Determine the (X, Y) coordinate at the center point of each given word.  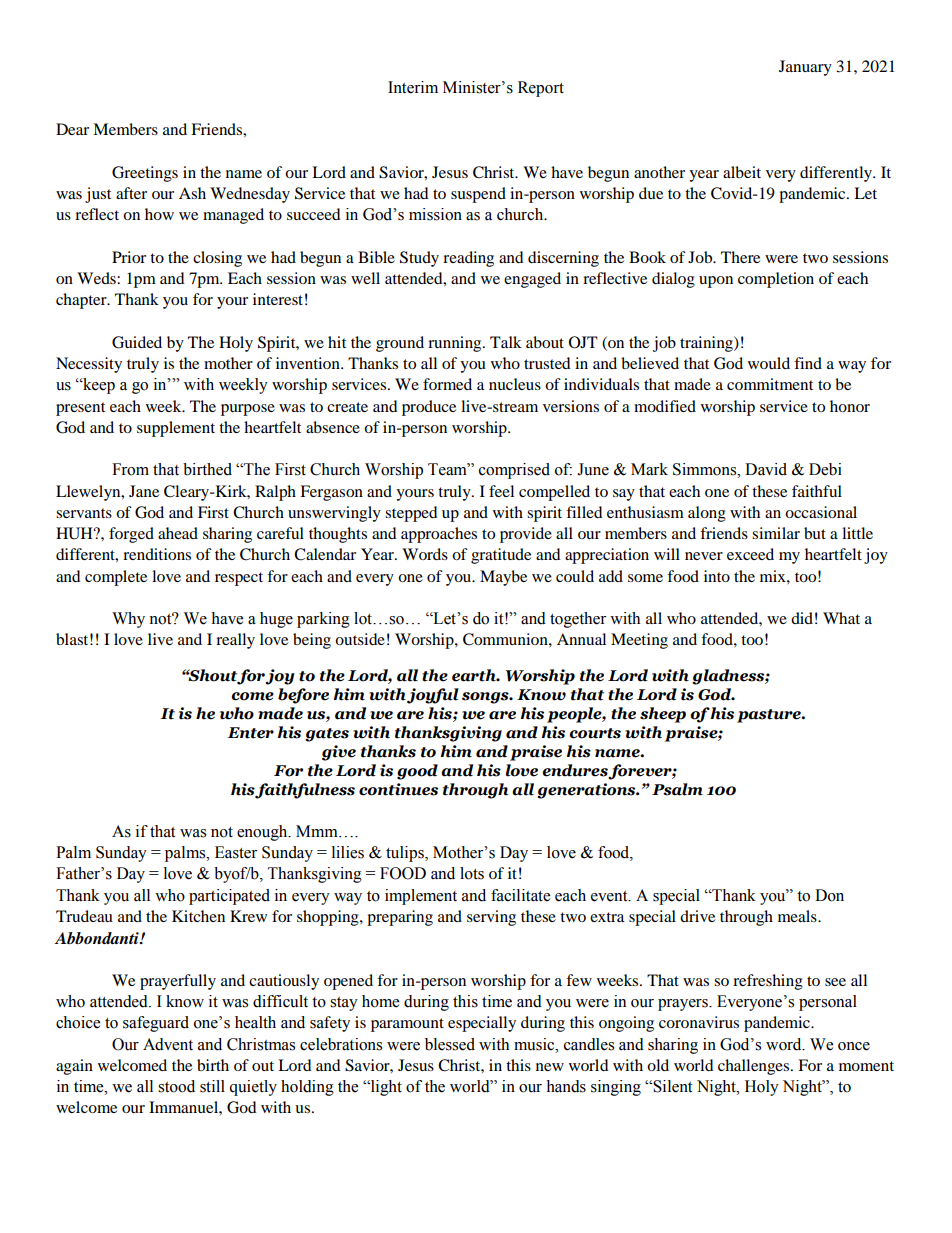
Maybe (503, 578)
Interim (413, 87)
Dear (72, 129)
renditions (157, 554)
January (805, 68)
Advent (168, 1044)
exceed (750, 554)
